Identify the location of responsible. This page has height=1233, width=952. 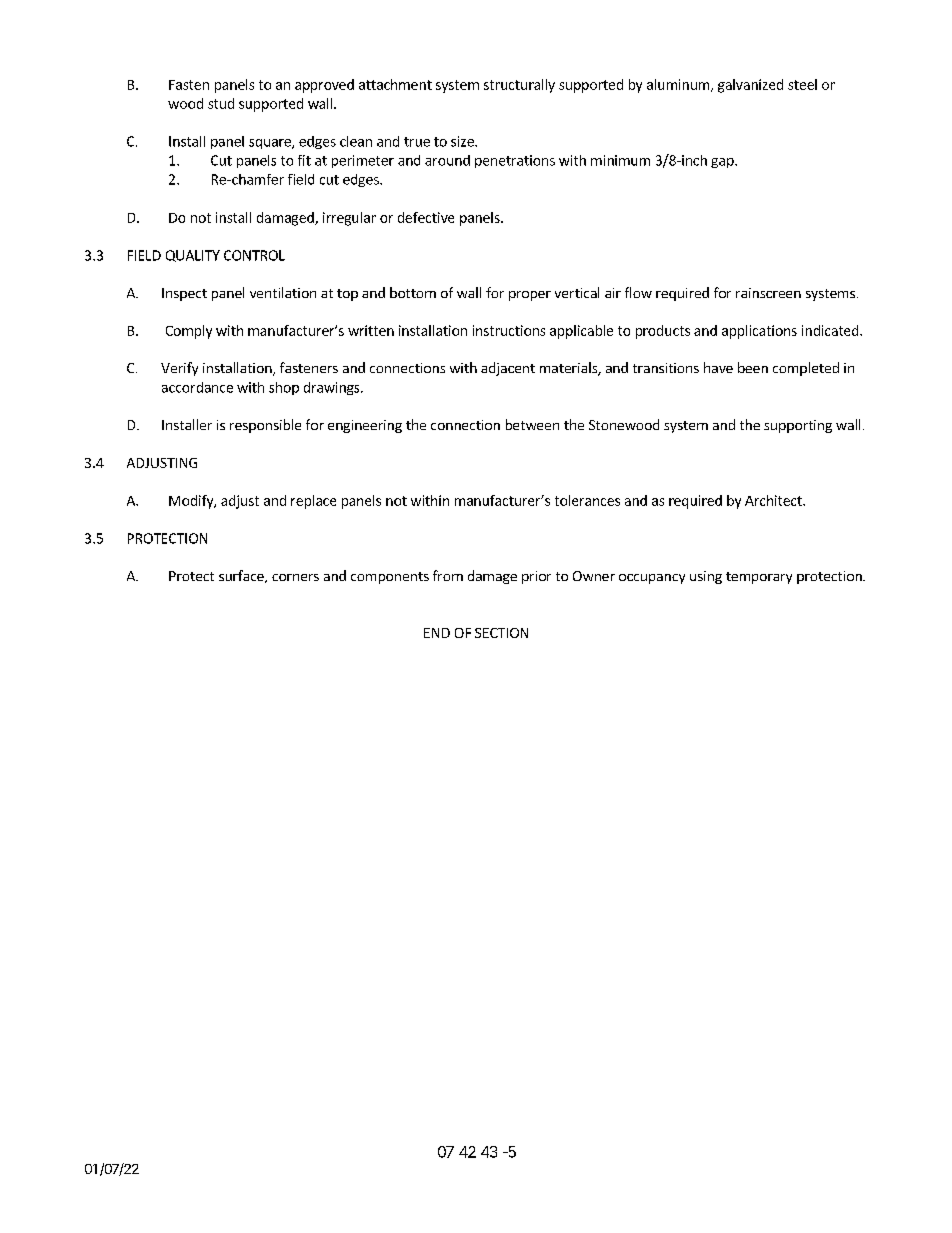
(265, 426).
